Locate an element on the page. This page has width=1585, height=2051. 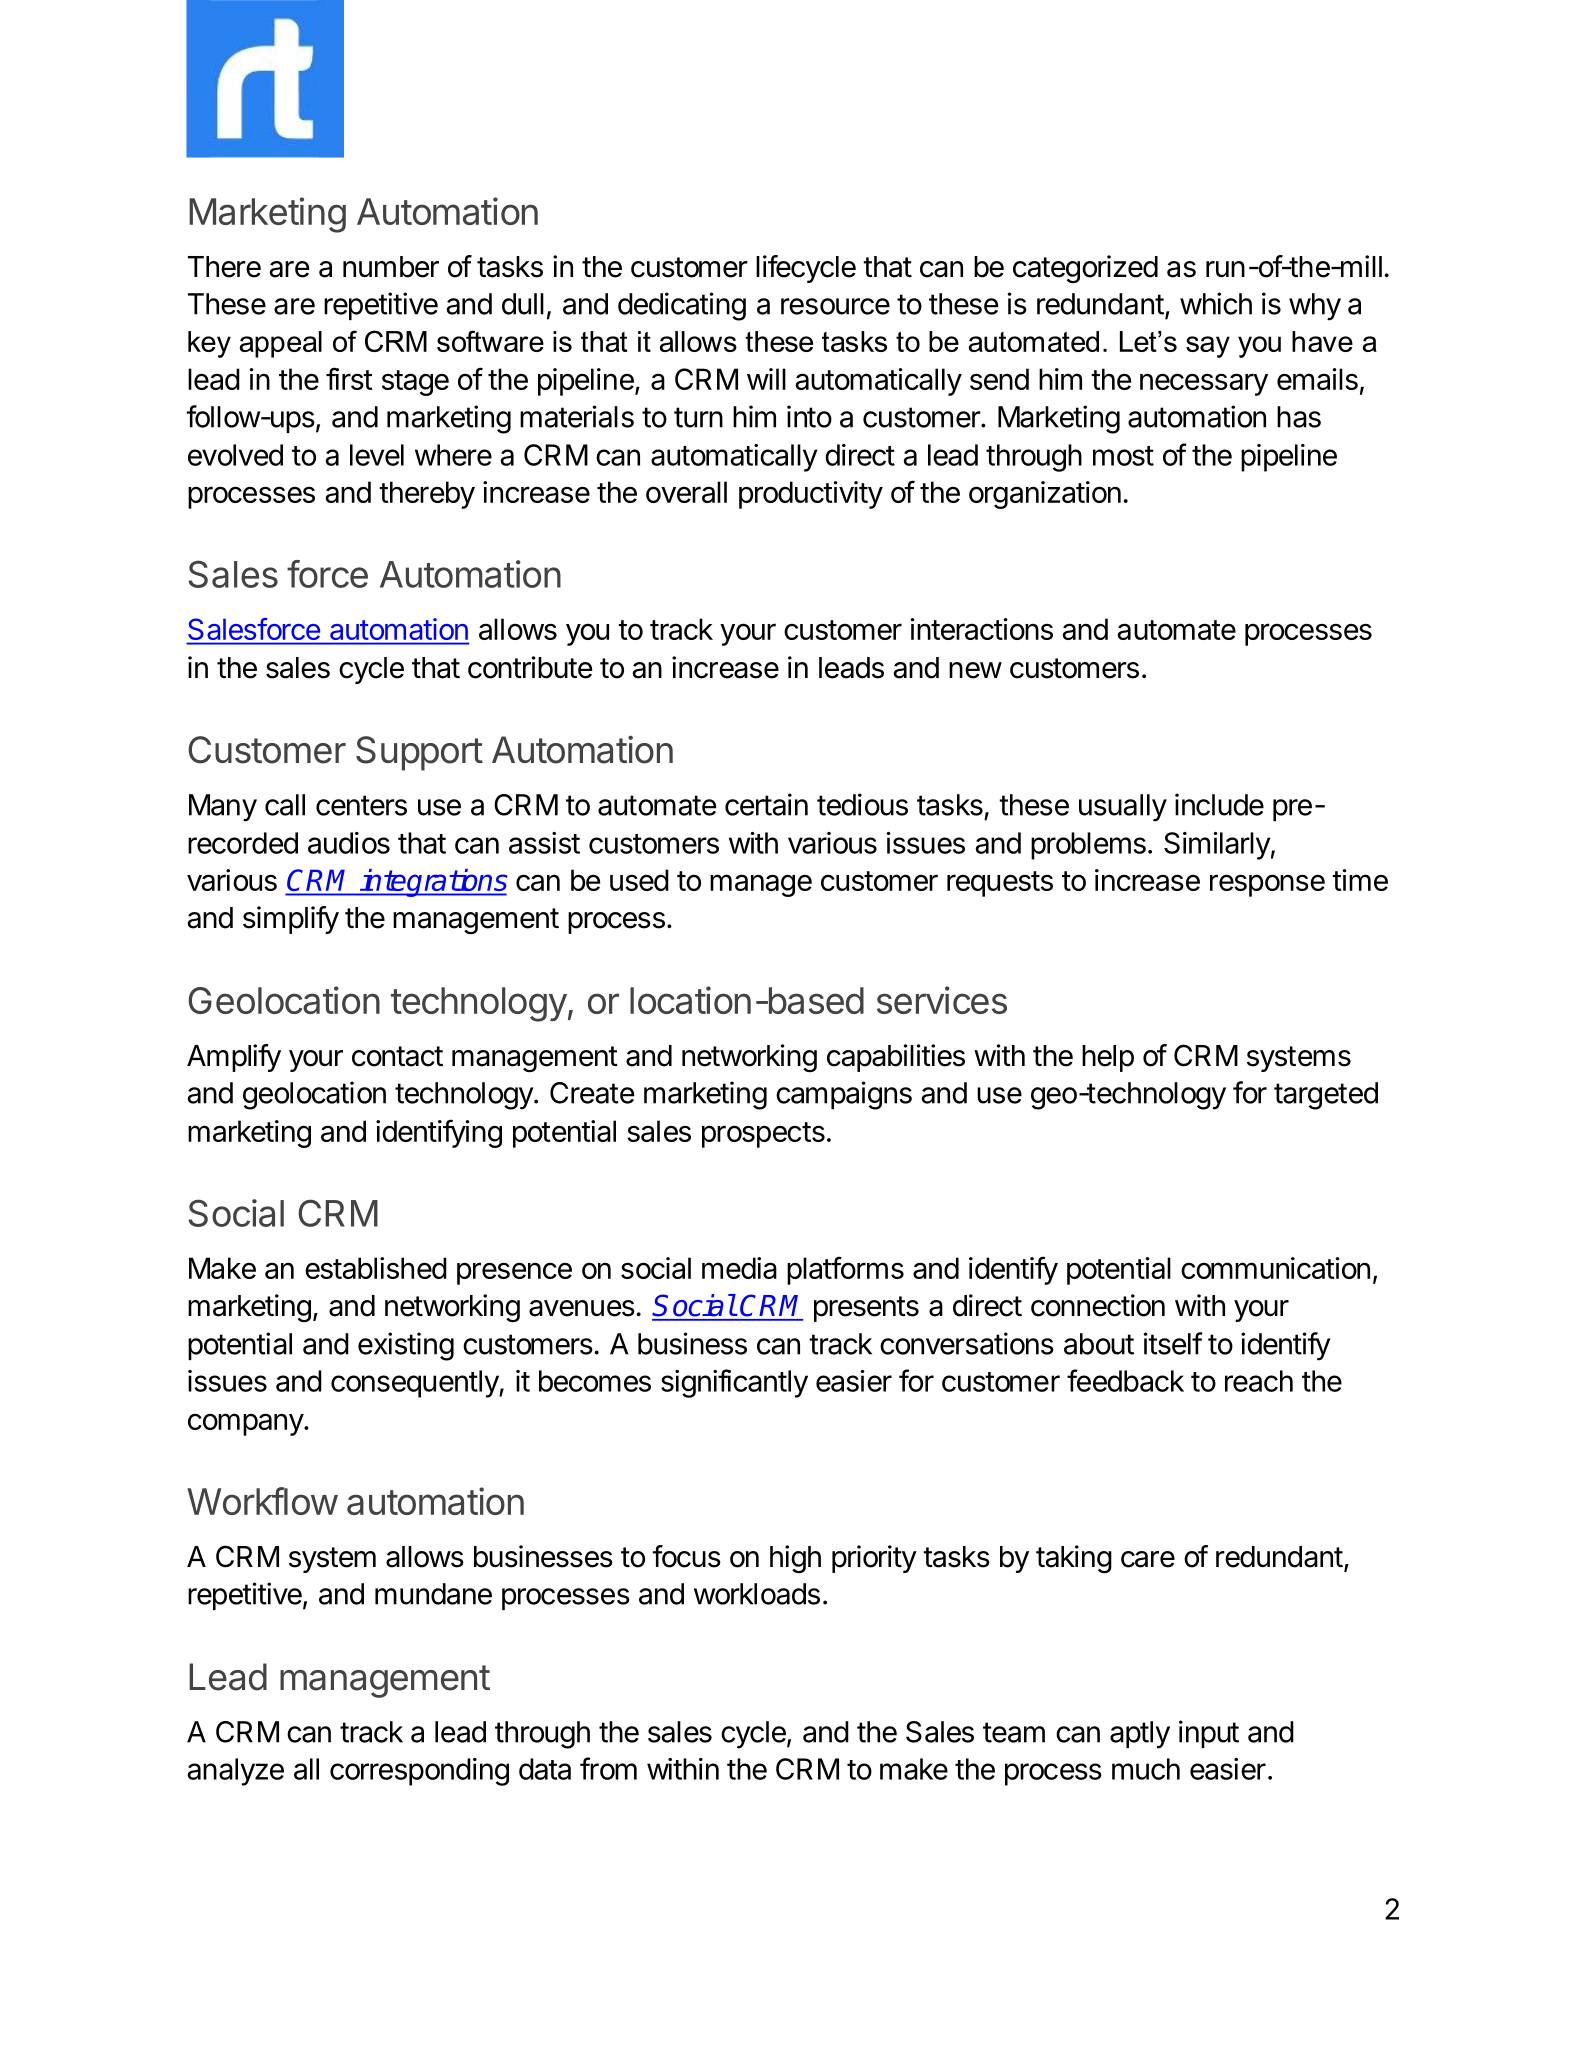
new is located at coordinates (975, 670).
